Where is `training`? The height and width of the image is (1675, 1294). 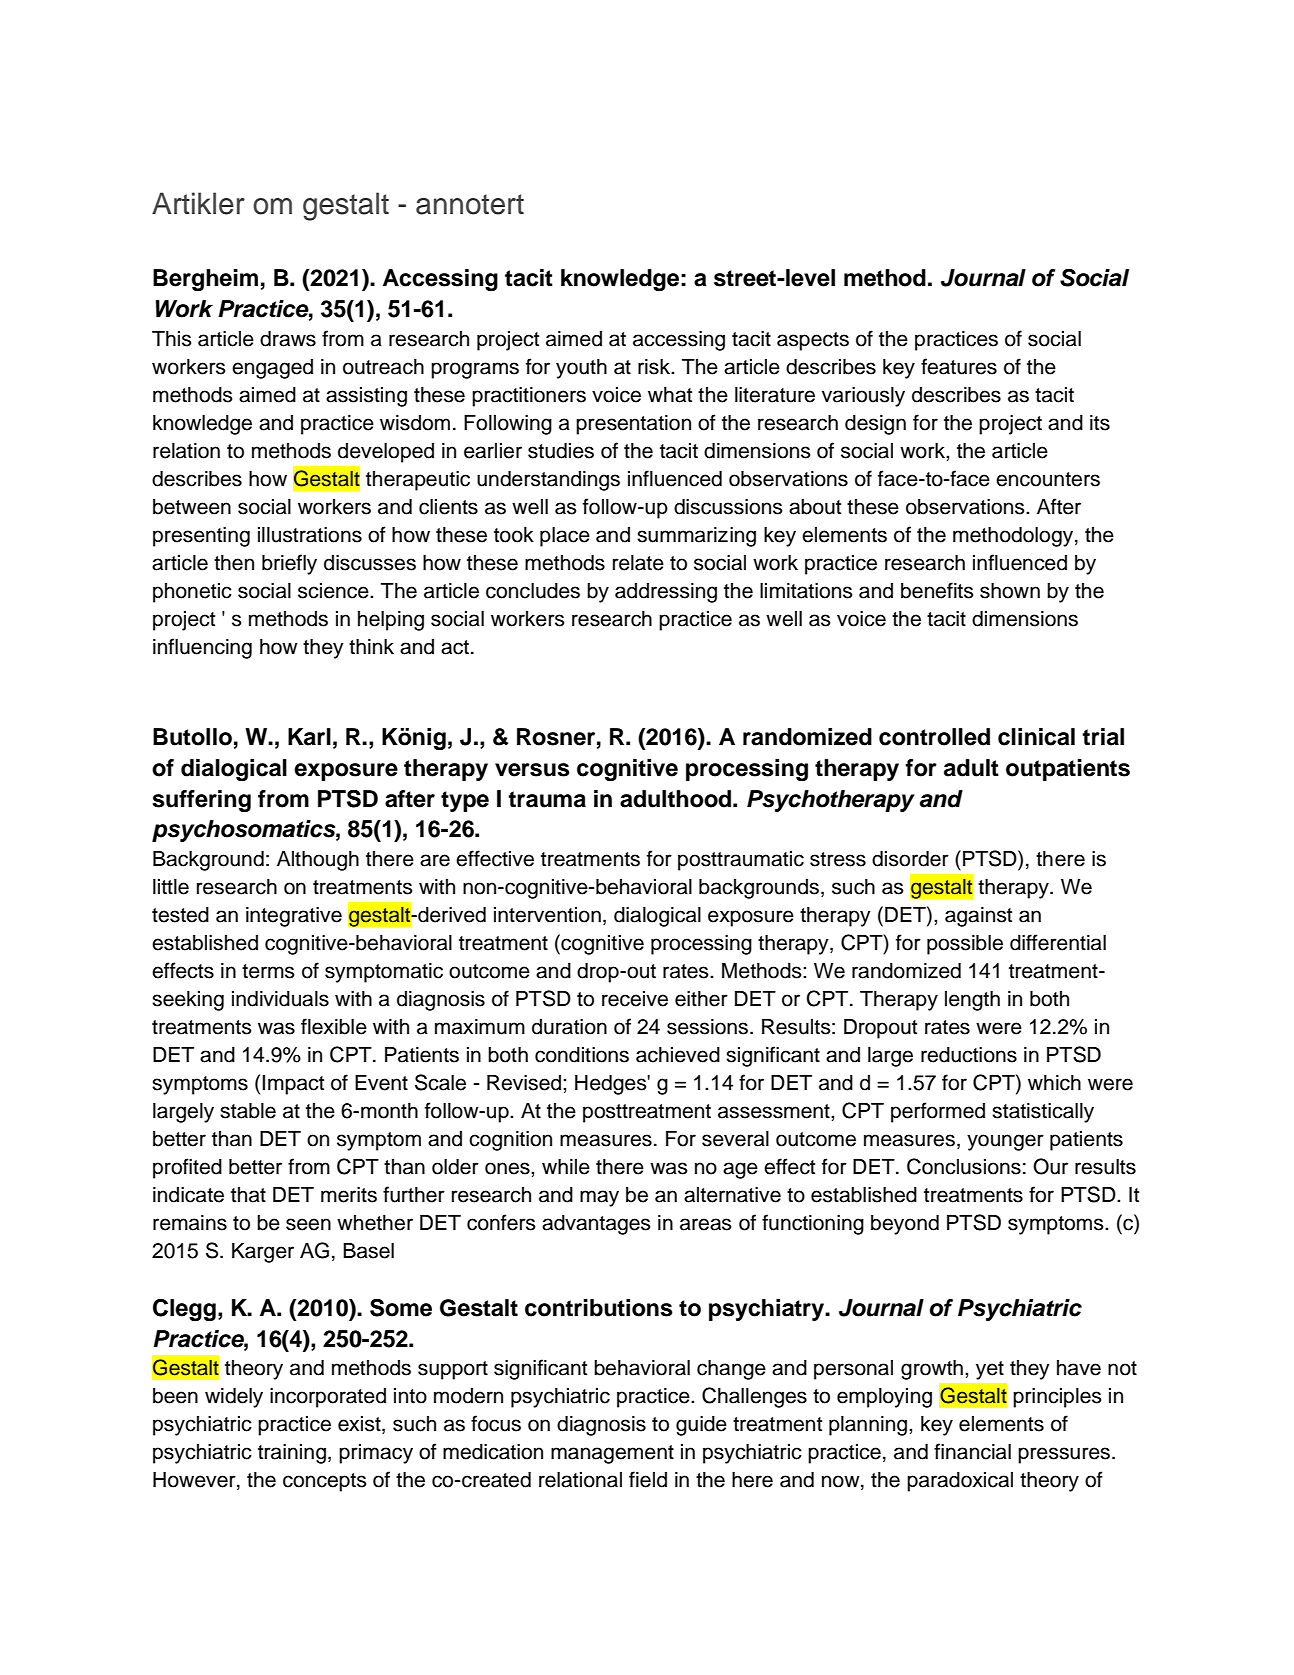 training is located at coordinates (292, 1454).
